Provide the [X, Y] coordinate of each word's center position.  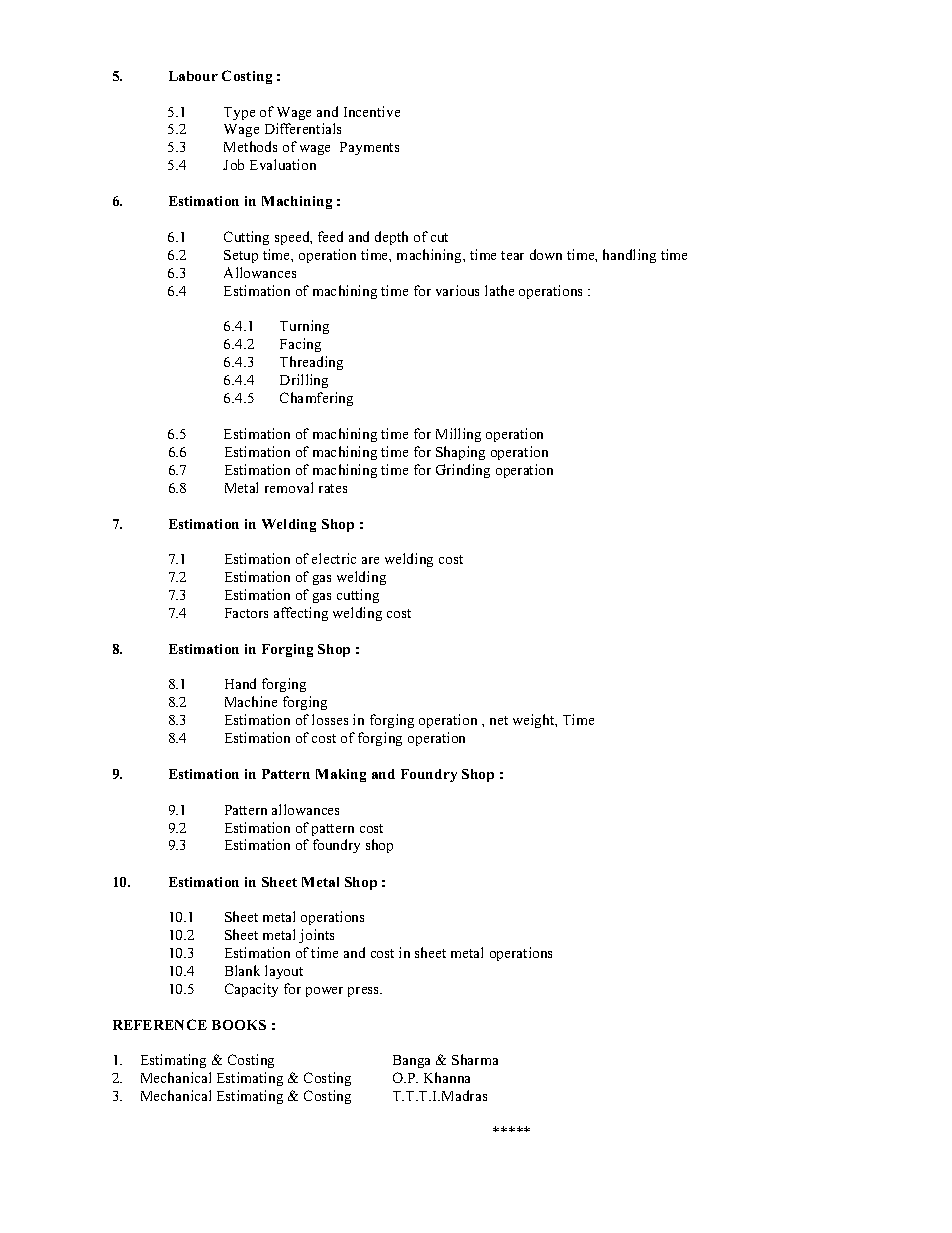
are [370, 560]
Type [239, 113]
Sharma [475, 1059]
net [499, 720]
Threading [311, 363]
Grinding [463, 471]
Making [341, 775]
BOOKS [239, 1025]
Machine [251, 701]
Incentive [372, 111]
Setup [241, 256]
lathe [499, 290]
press [365, 992]
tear [512, 255]
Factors [246, 613]
